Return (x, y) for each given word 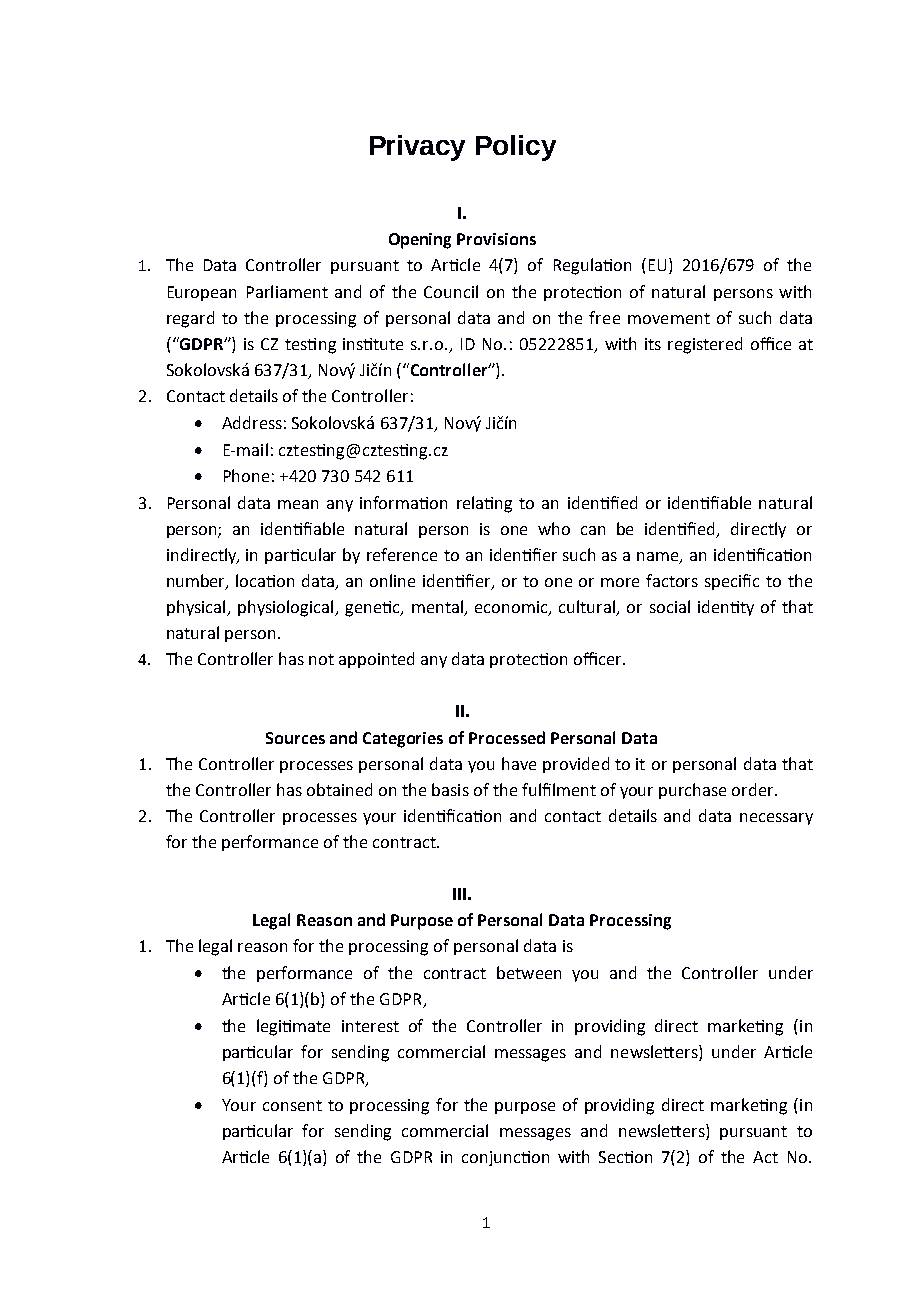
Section (625, 1157)
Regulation (592, 266)
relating (484, 504)
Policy (516, 148)
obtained (339, 789)
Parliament (287, 291)
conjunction (505, 1158)
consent (292, 1105)
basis (450, 789)
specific (732, 582)
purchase (692, 791)
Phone (246, 475)
